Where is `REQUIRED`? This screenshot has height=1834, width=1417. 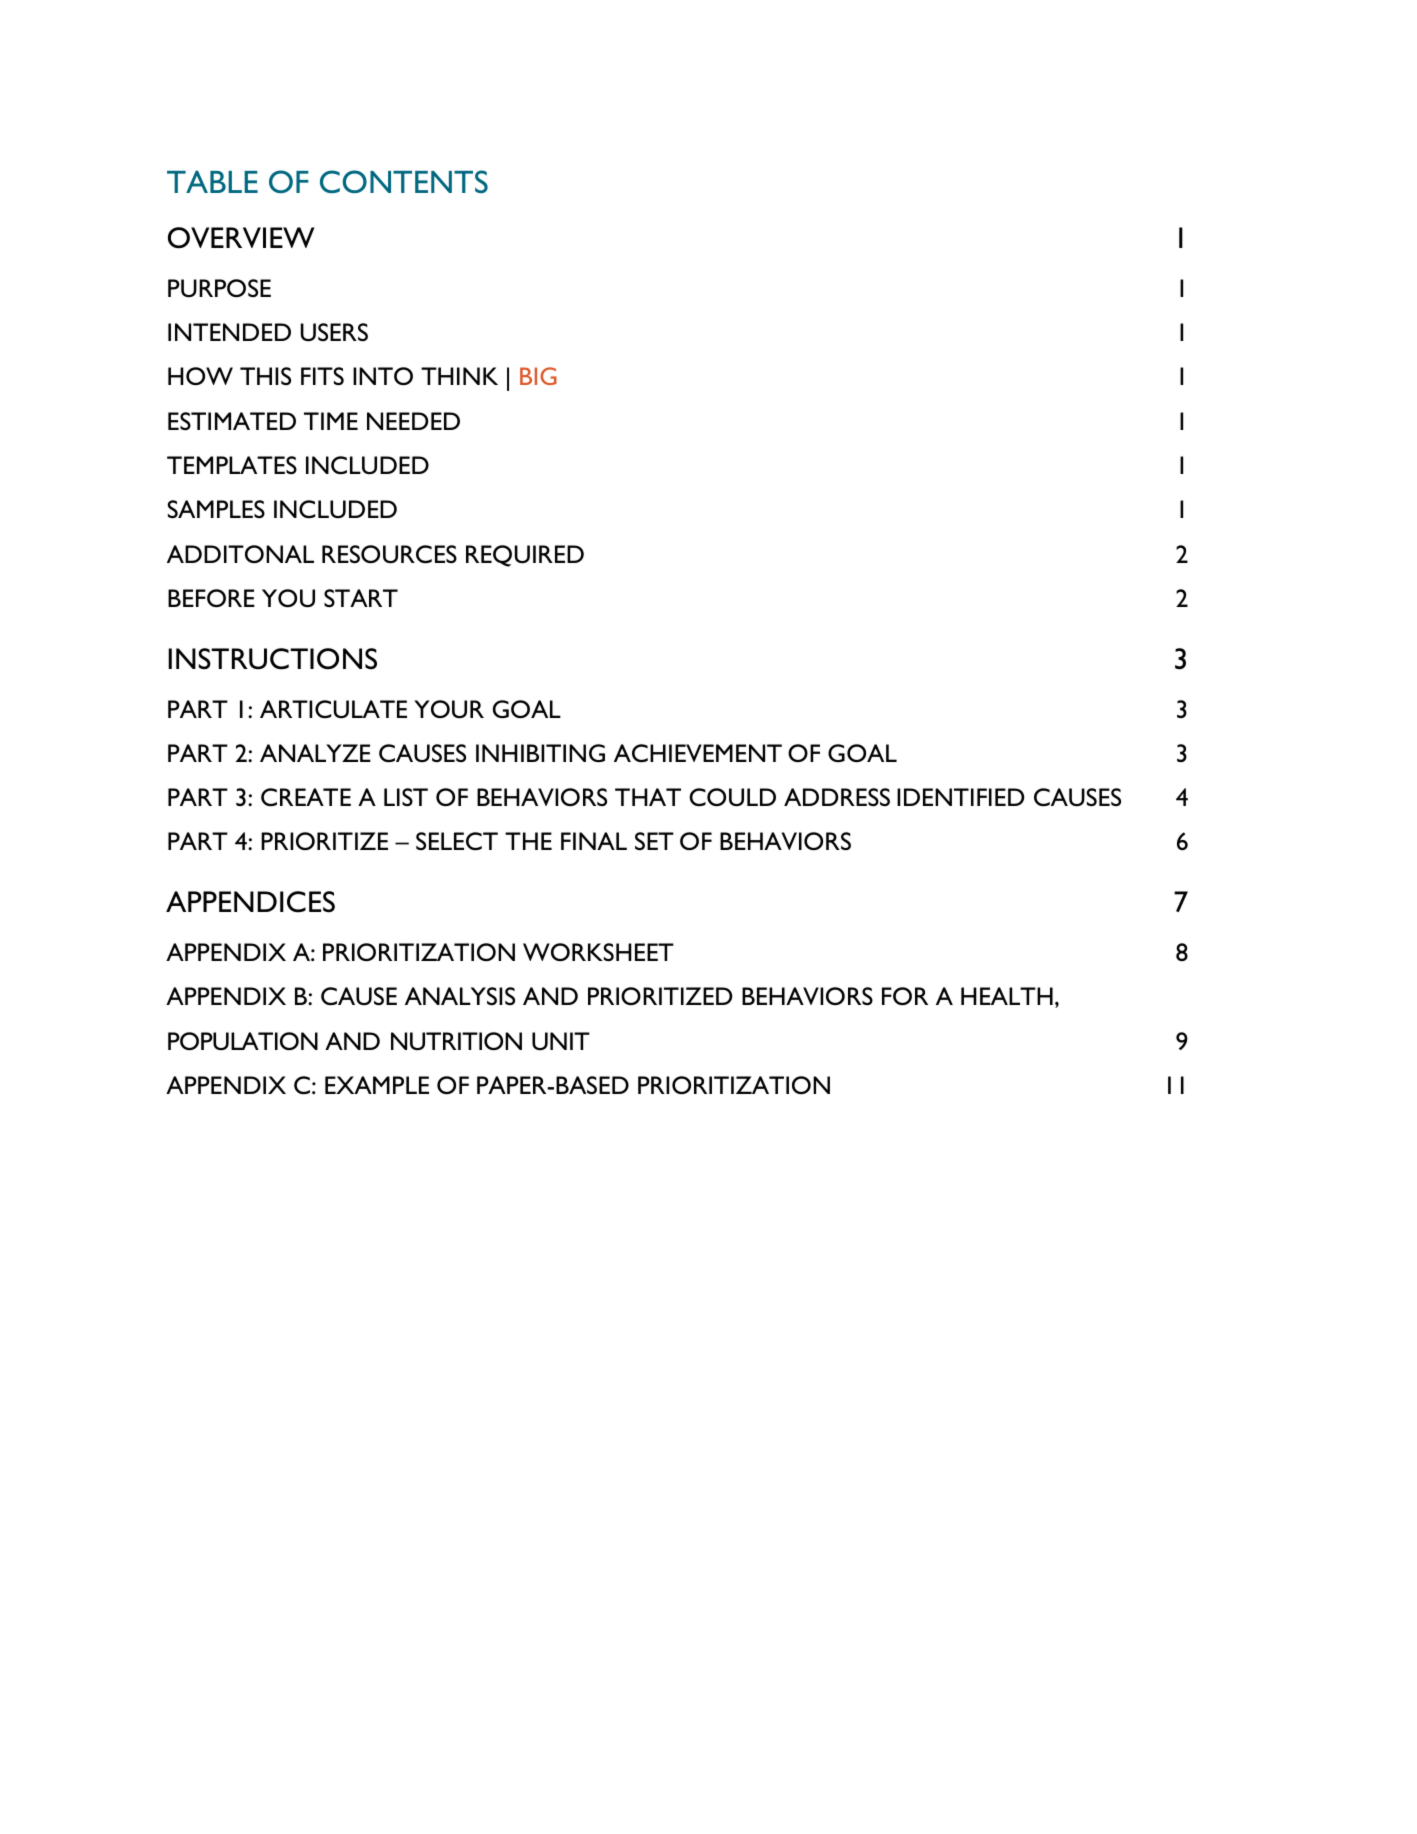
REQUIRED is located at coordinates (525, 556).
